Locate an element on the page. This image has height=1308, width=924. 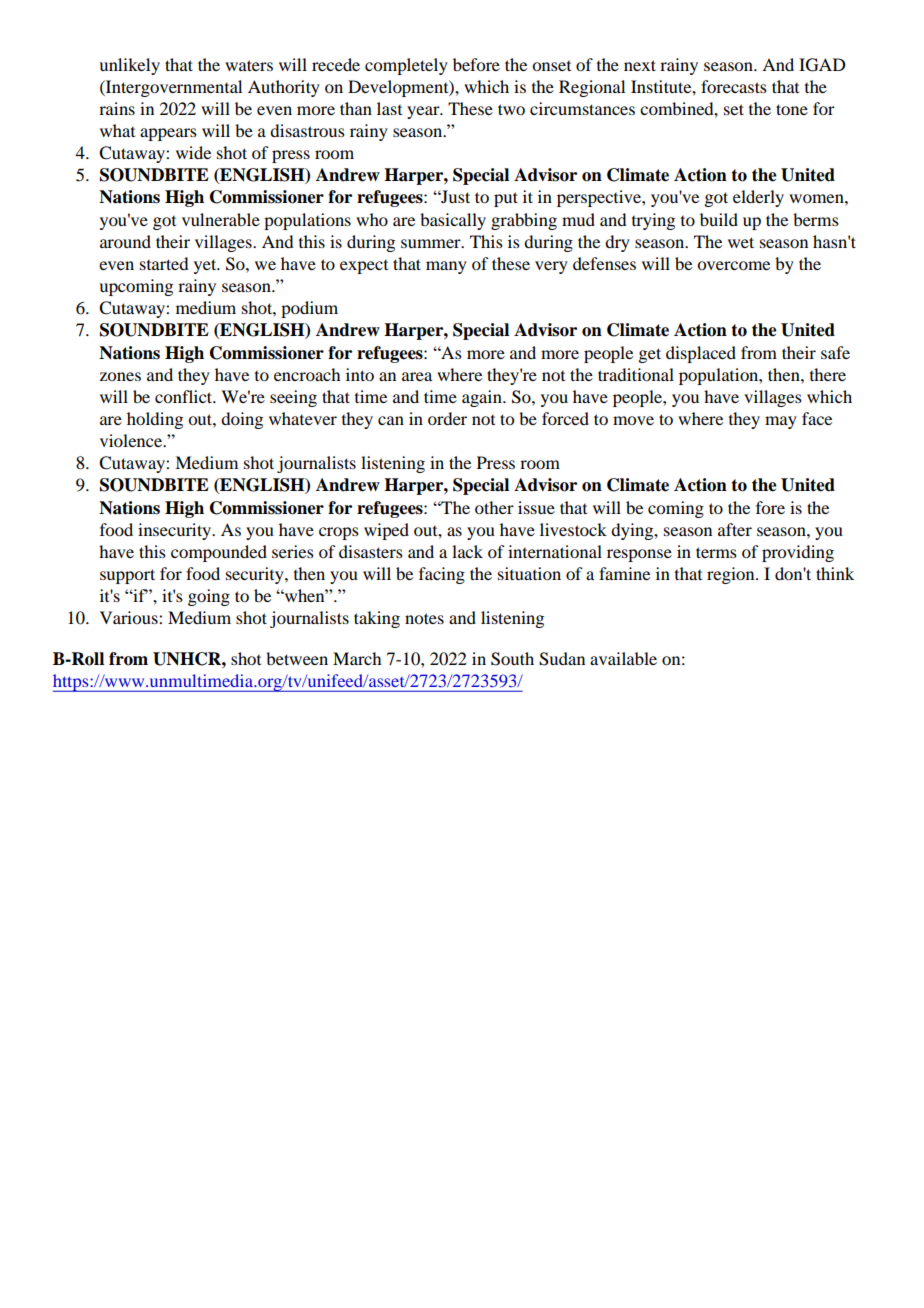
two is located at coordinates (511, 109).
